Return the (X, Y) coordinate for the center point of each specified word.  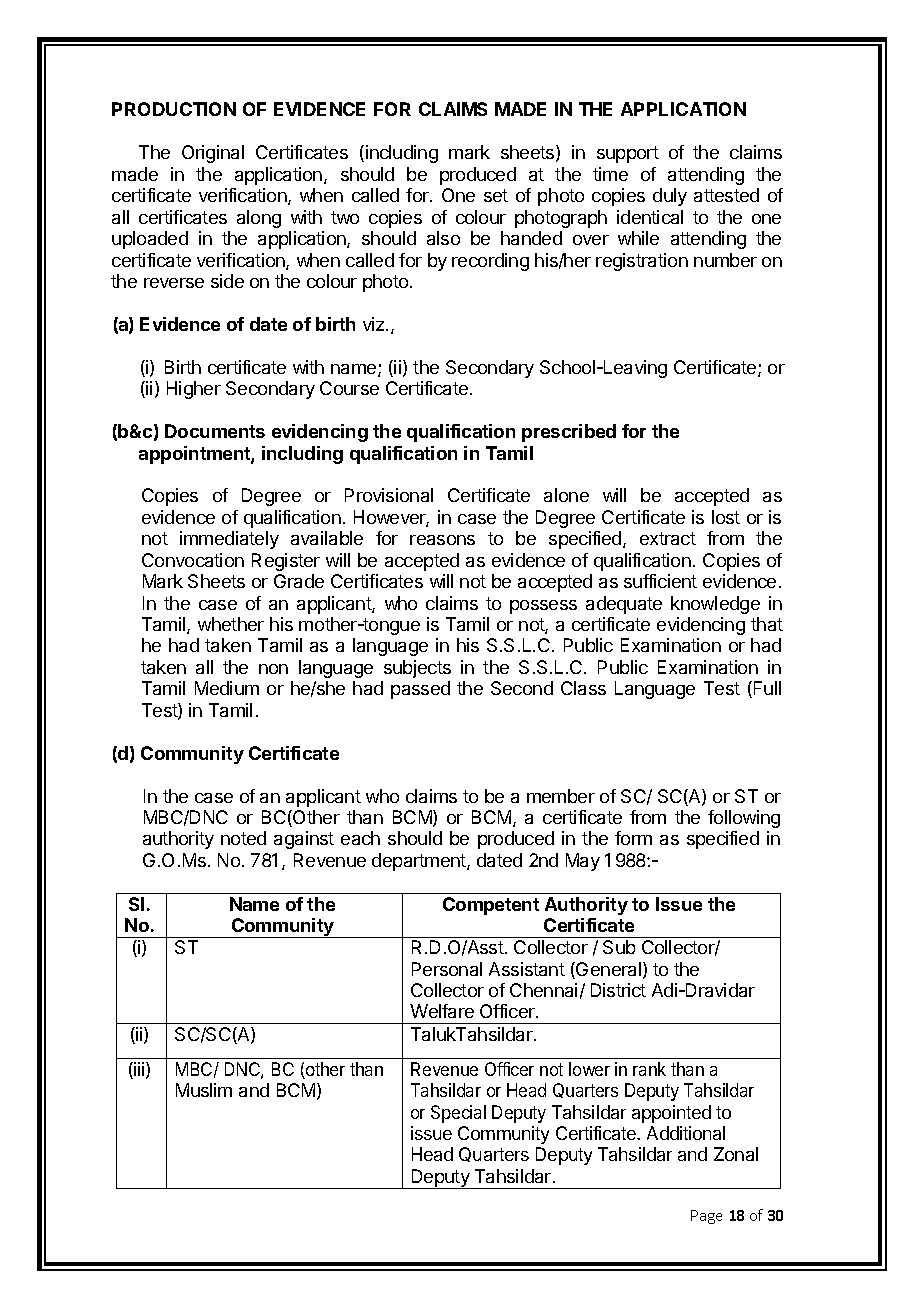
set (496, 195)
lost (726, 517)
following (744, 819)
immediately (229, 540)
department (420, 862)
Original (213, 154)
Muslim (204, 1090)
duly (670, 197)
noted (243, 838)
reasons (442, 540)
